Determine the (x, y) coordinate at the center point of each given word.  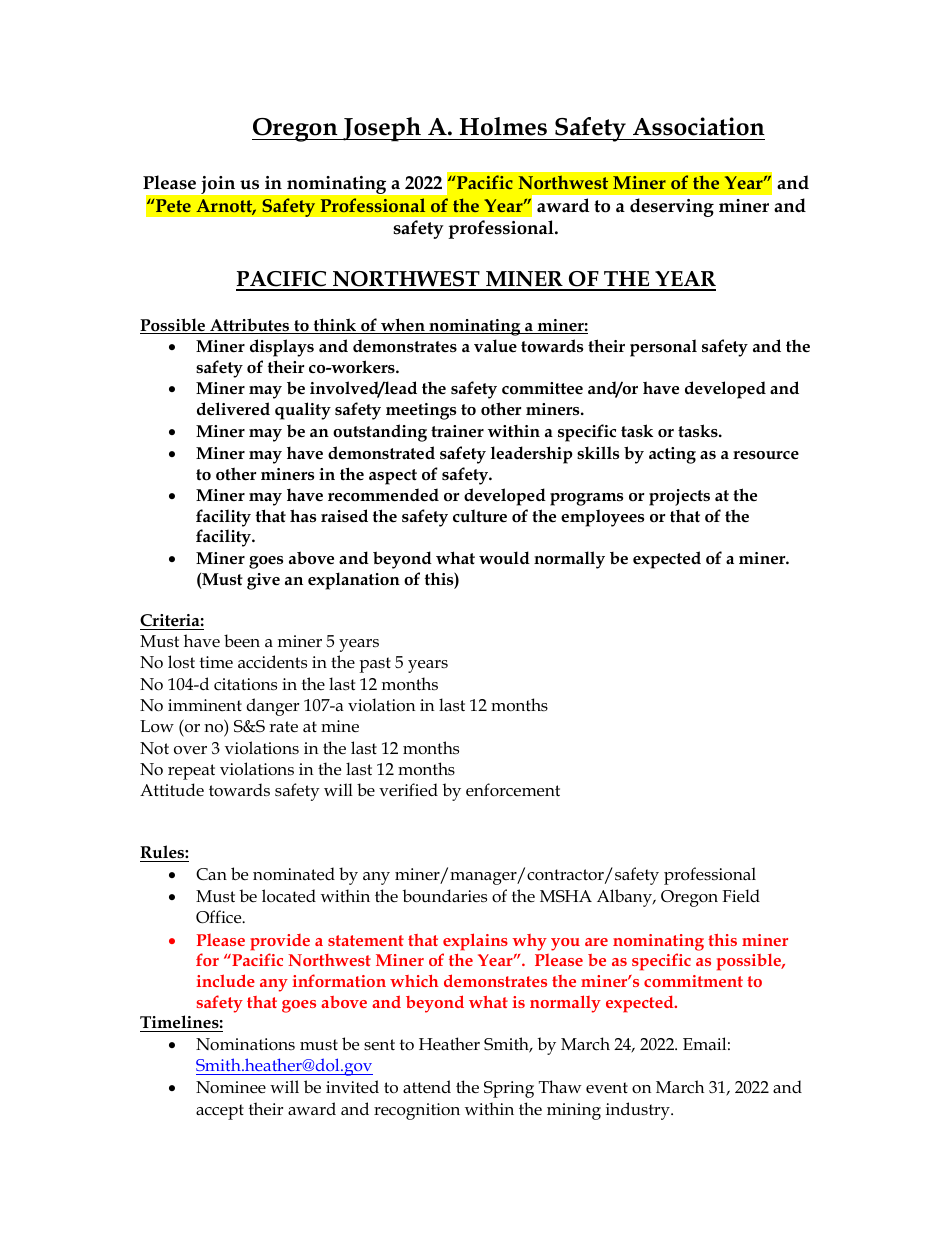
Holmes (503, 126)
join (218, 185)
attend (427, 1086)
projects (679, 497)
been (242, 640)
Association (699, 126)
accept (220, 1112)
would (504, 558)
